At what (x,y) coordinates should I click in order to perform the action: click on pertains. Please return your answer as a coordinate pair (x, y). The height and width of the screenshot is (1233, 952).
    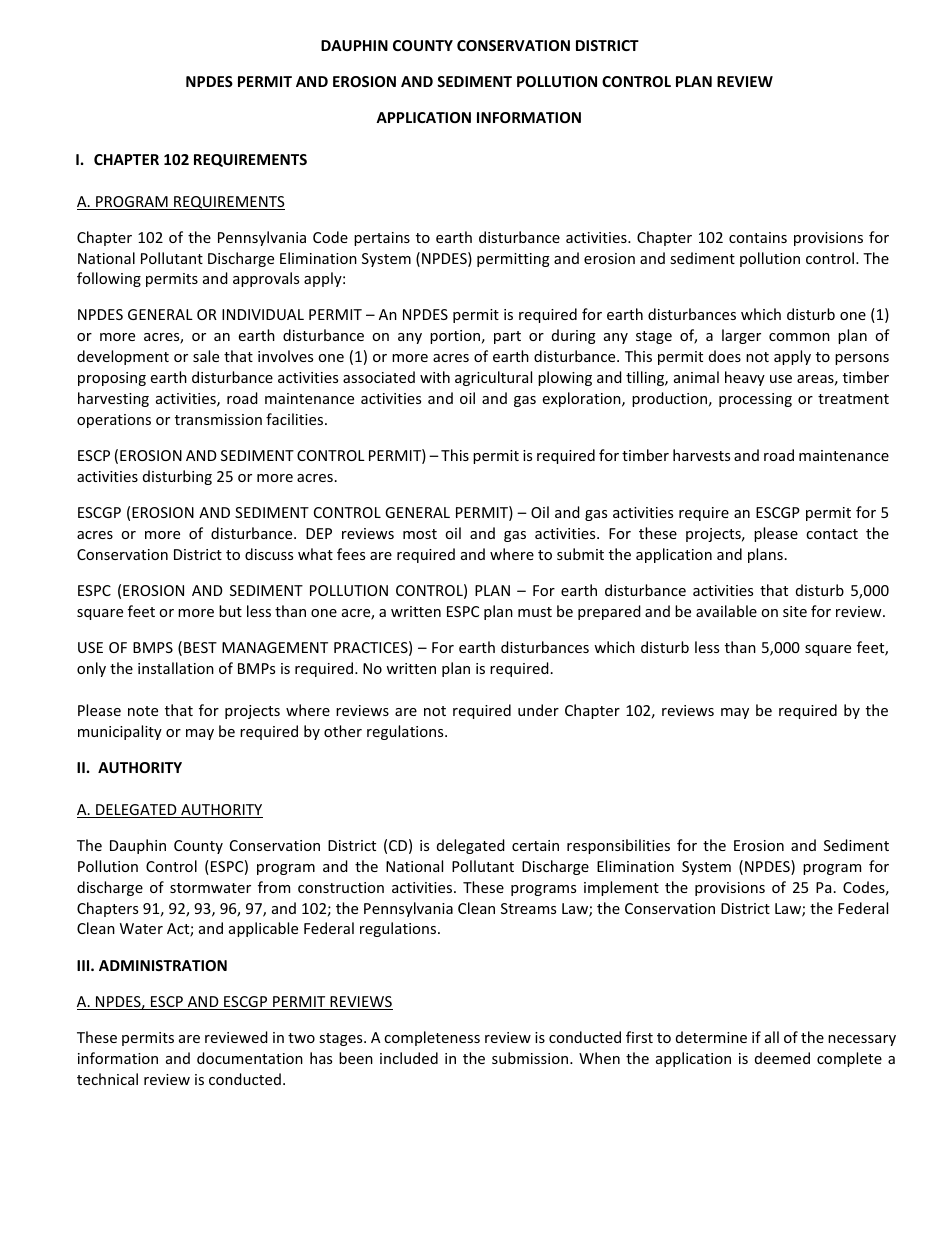
    Looking at the image, I should click on (382, 239).
